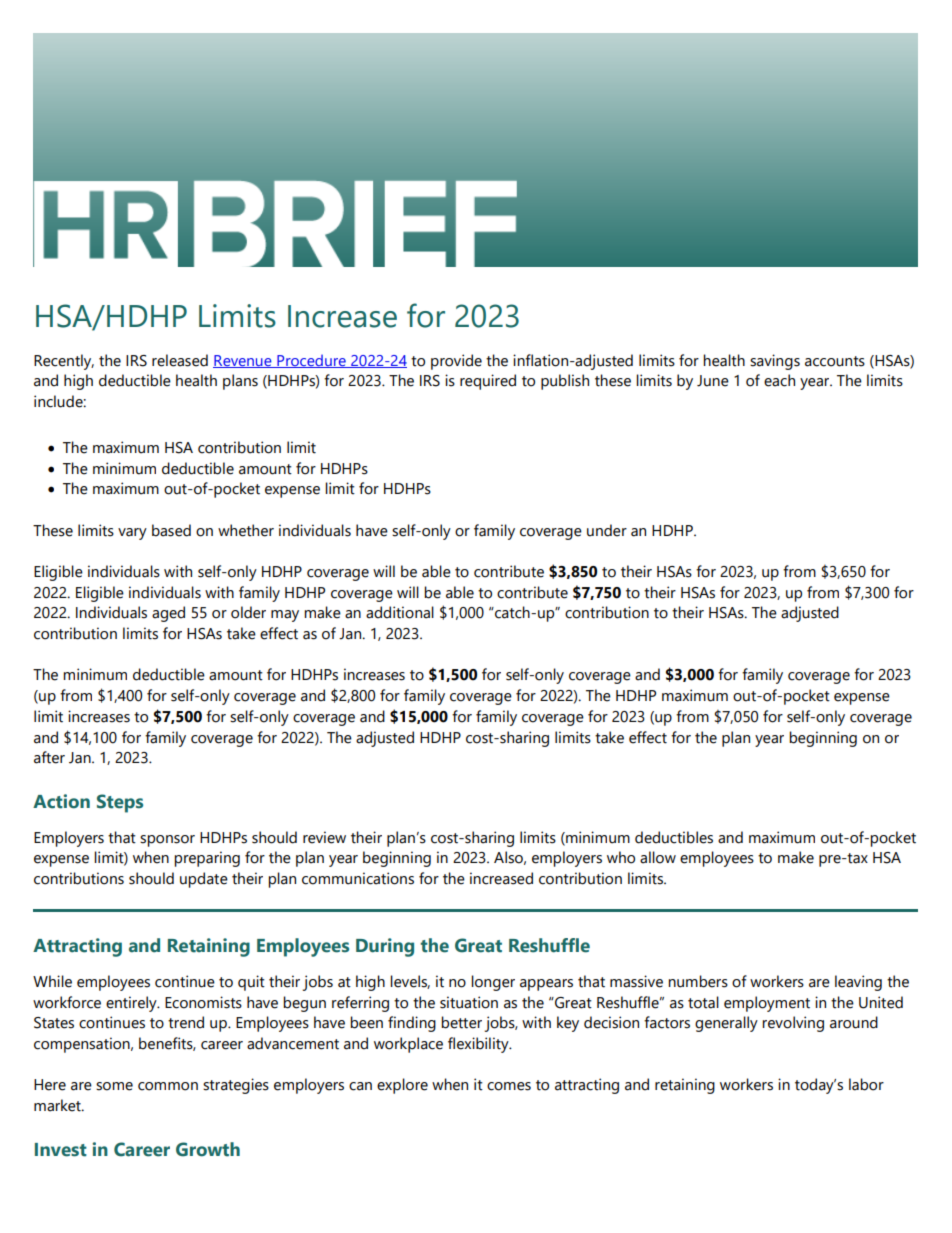  What do you see at coordinates (779, 380) in the document?
I see `each` at bounding box center [779, 380].
